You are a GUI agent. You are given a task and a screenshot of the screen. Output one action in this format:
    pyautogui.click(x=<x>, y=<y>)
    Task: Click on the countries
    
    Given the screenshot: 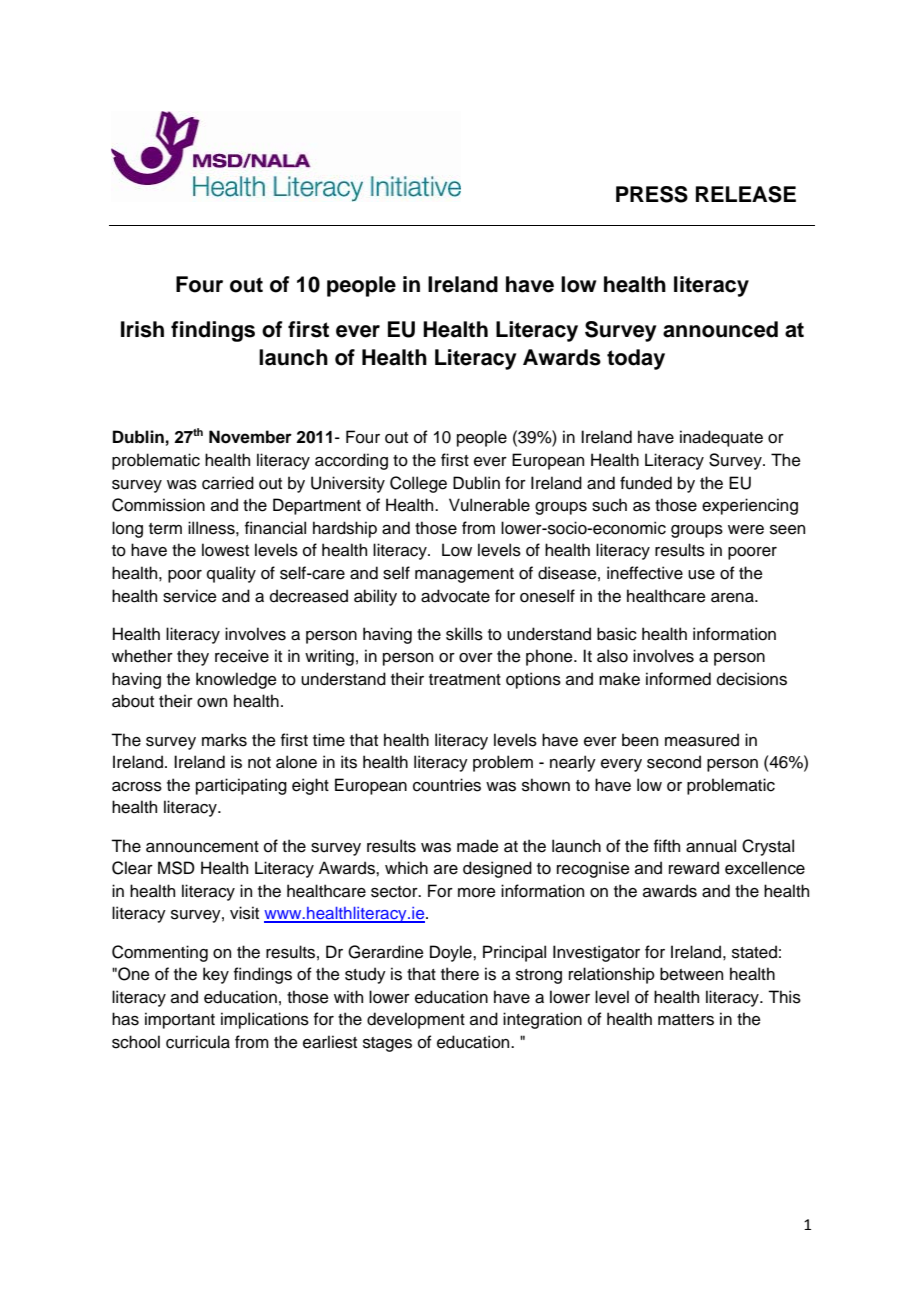 What is the action you would take?
    pyautogui.click(x=447, y=785)
